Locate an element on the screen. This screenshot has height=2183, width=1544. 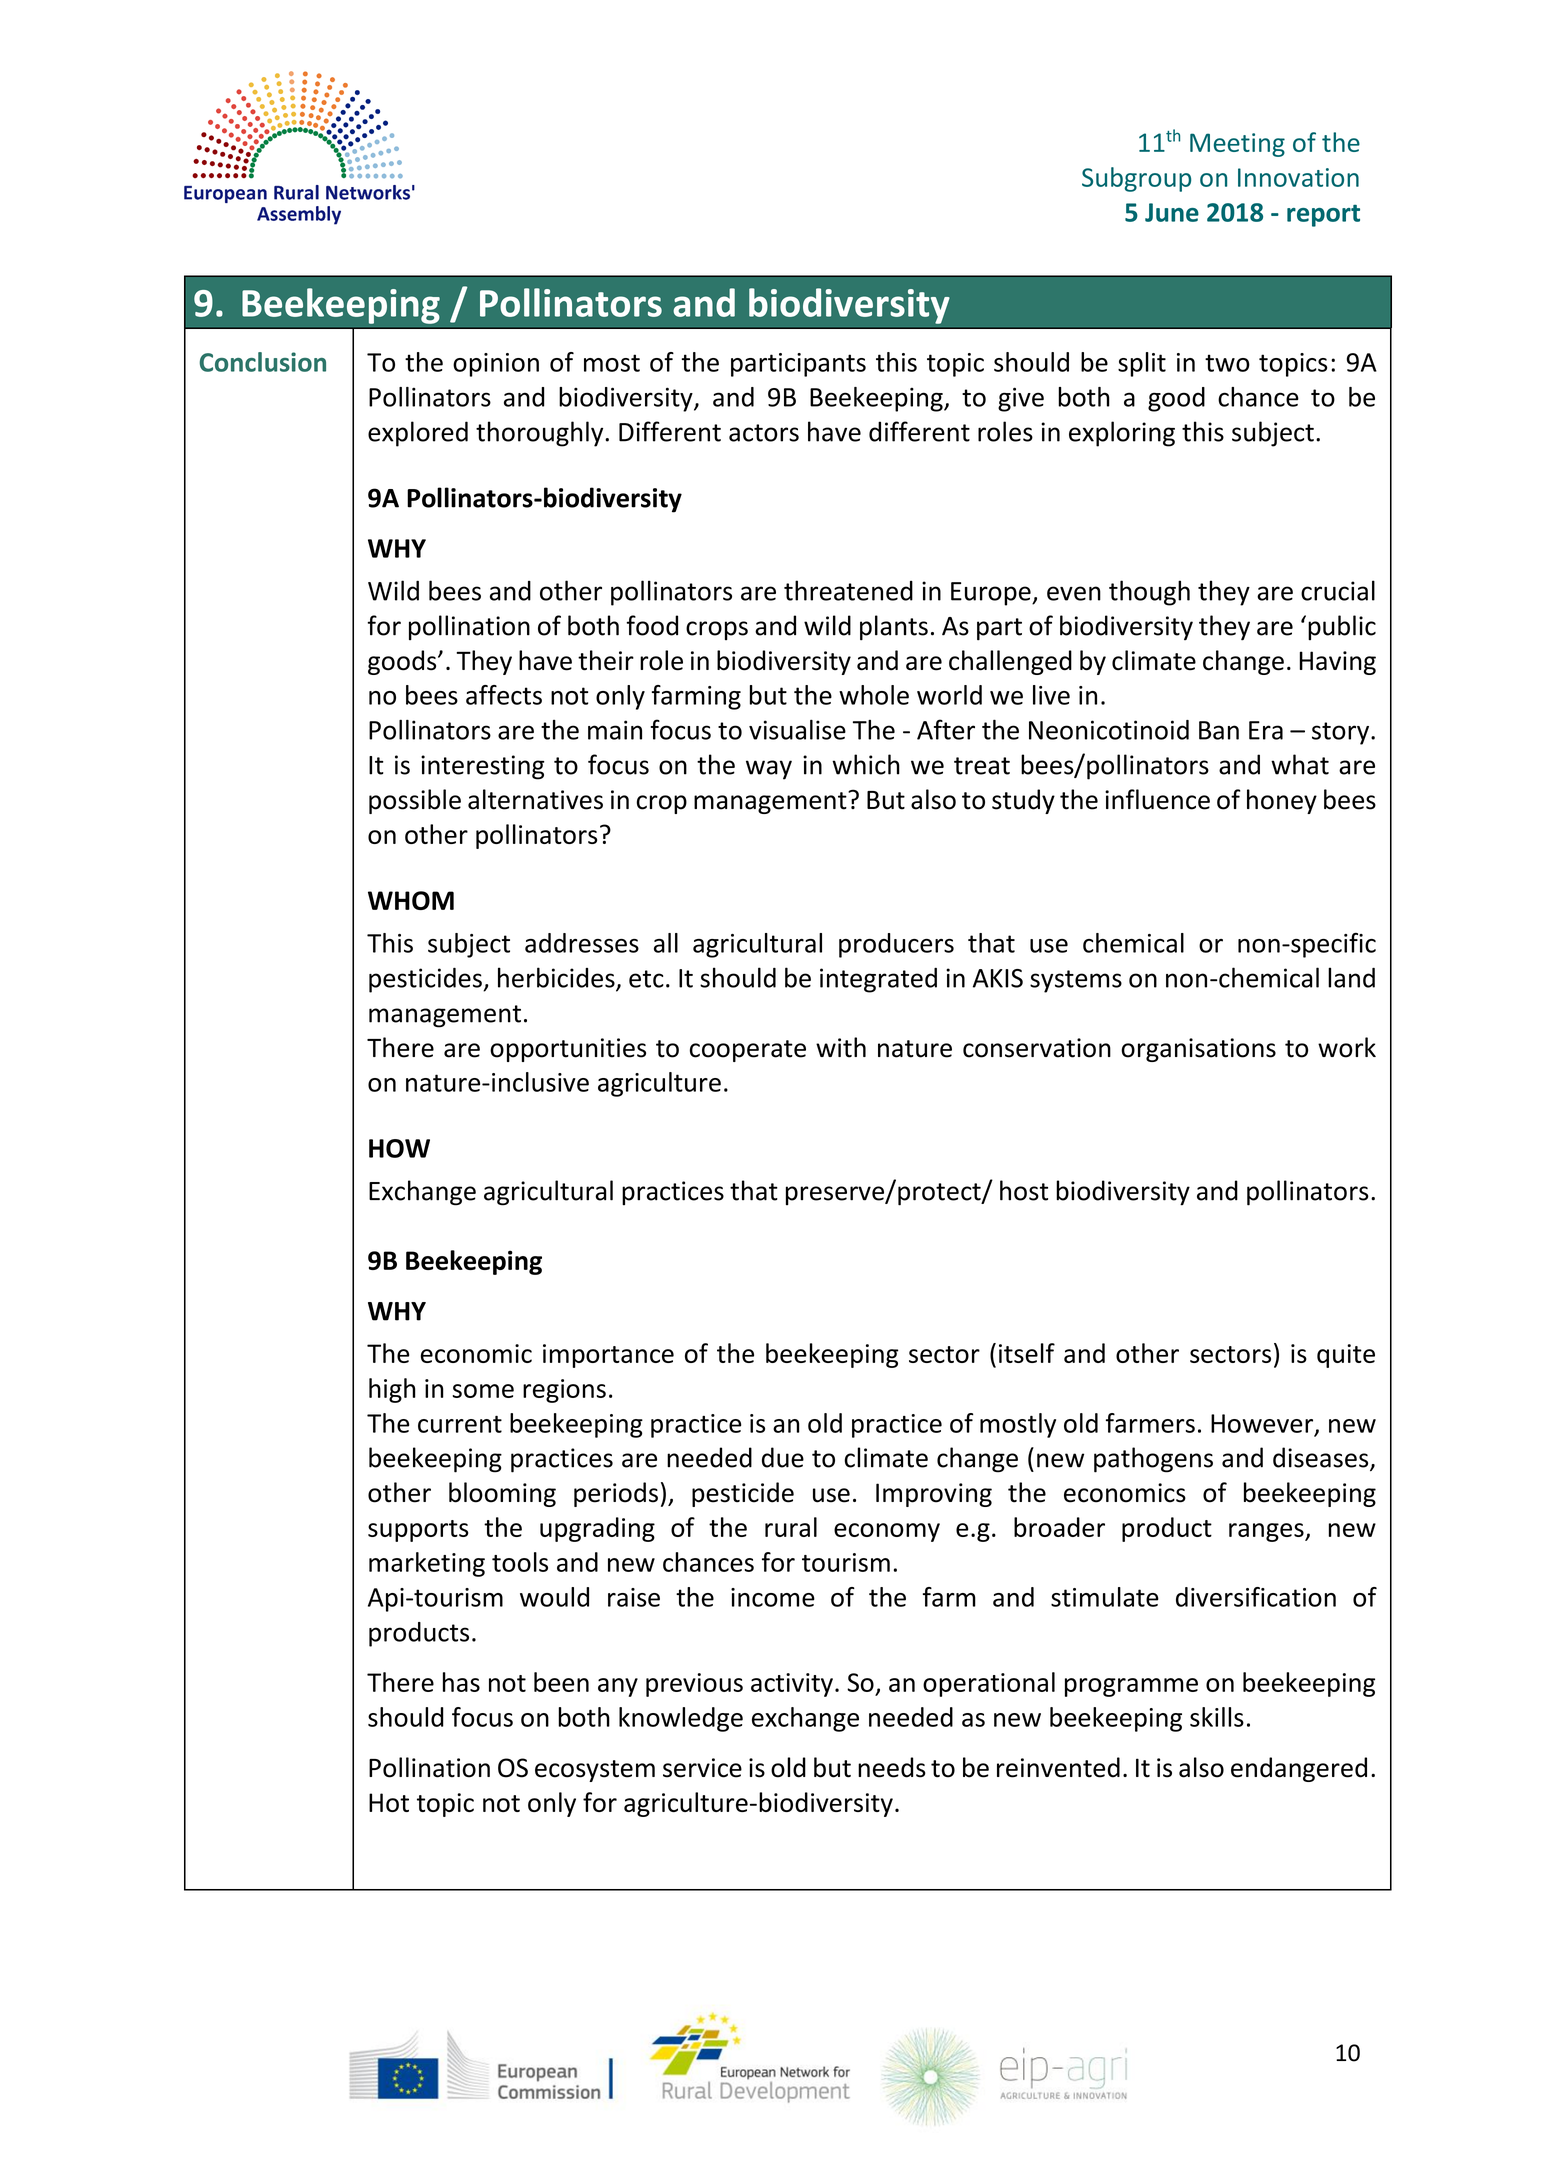
actors is located at coordinates (764, 433).
